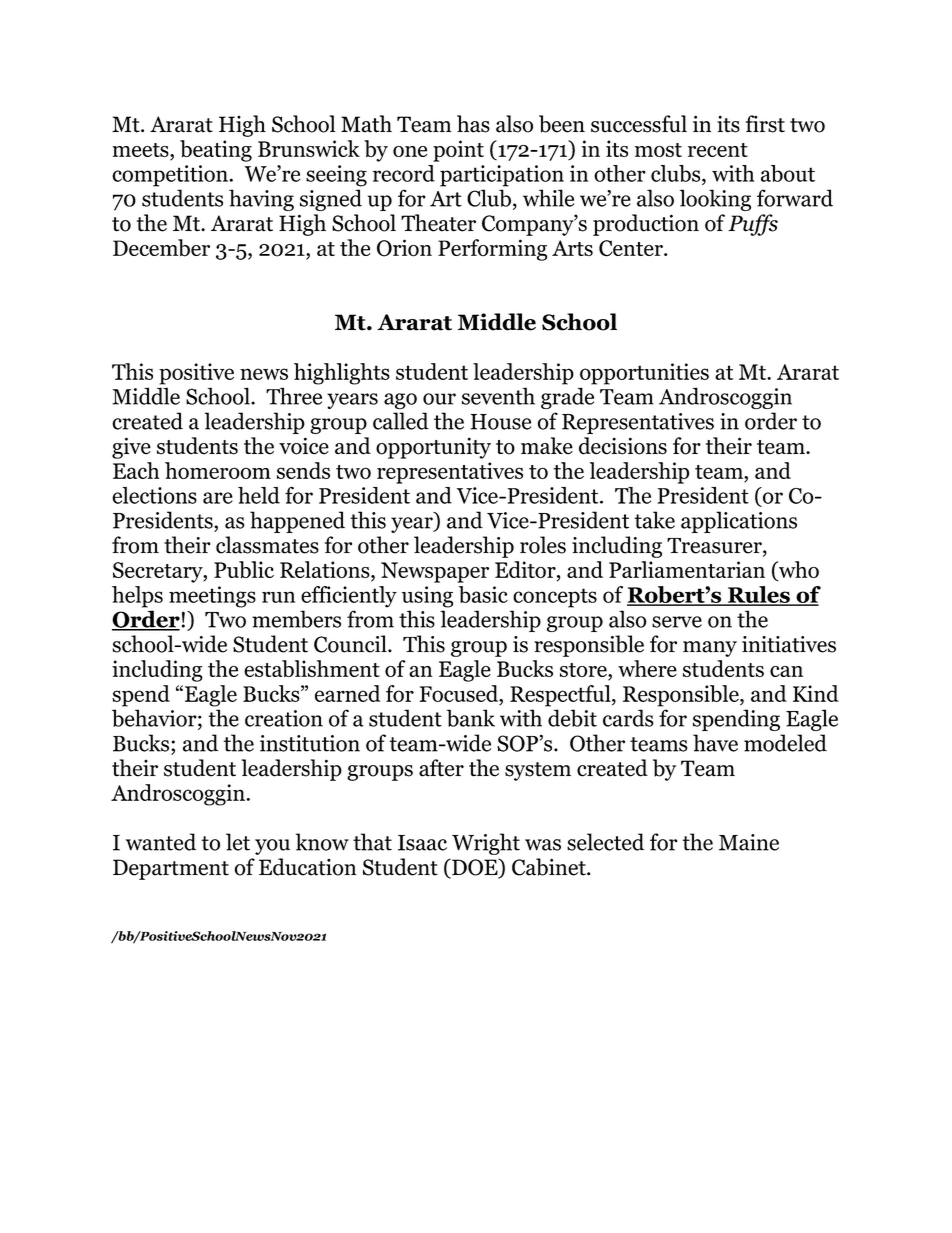 The height and width of the page is (1233, 952). I want to click on are, so click(218, 498).
